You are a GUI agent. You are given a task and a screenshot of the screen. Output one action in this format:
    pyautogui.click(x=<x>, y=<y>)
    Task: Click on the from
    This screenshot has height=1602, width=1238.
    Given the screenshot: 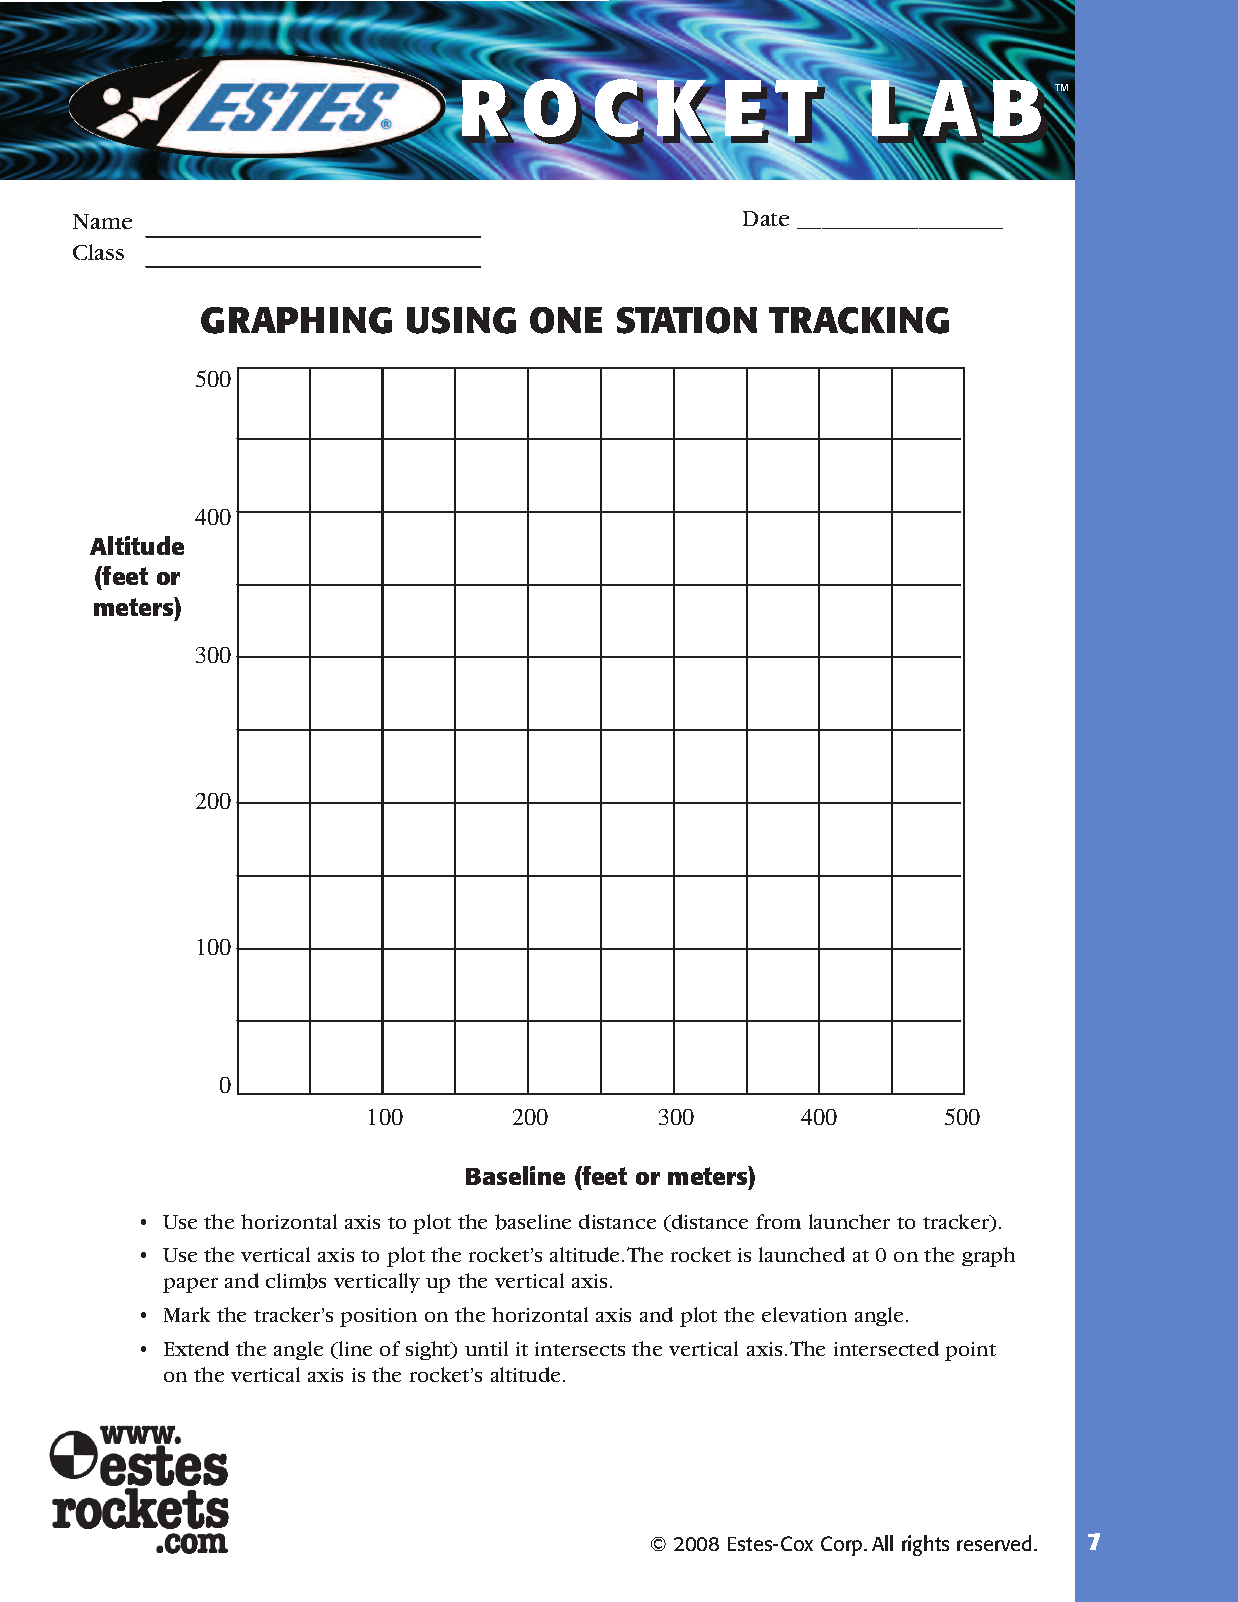 What is the action you would take?
    pyautogui.click(x=778, y=1221)
